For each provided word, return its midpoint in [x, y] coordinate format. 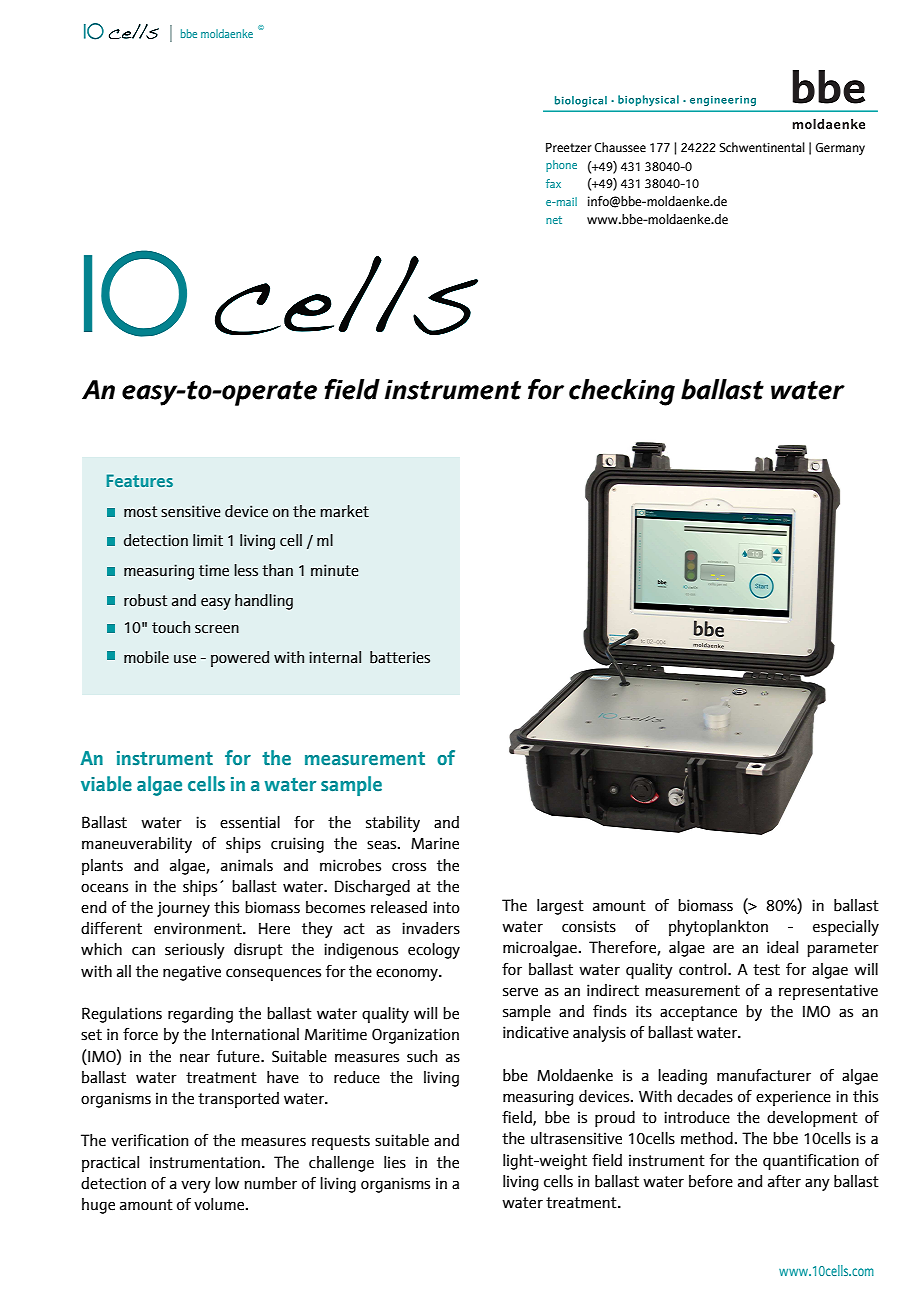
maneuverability [137, 845]
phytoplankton [718, 928]
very [196, 1187]
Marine [435, 843]
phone [561, 166]
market [344, 511]
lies [395, 1162]
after [784, 1181]
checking [622, 392]
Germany [840, 149]
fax [553, 183]
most [140, 512]
